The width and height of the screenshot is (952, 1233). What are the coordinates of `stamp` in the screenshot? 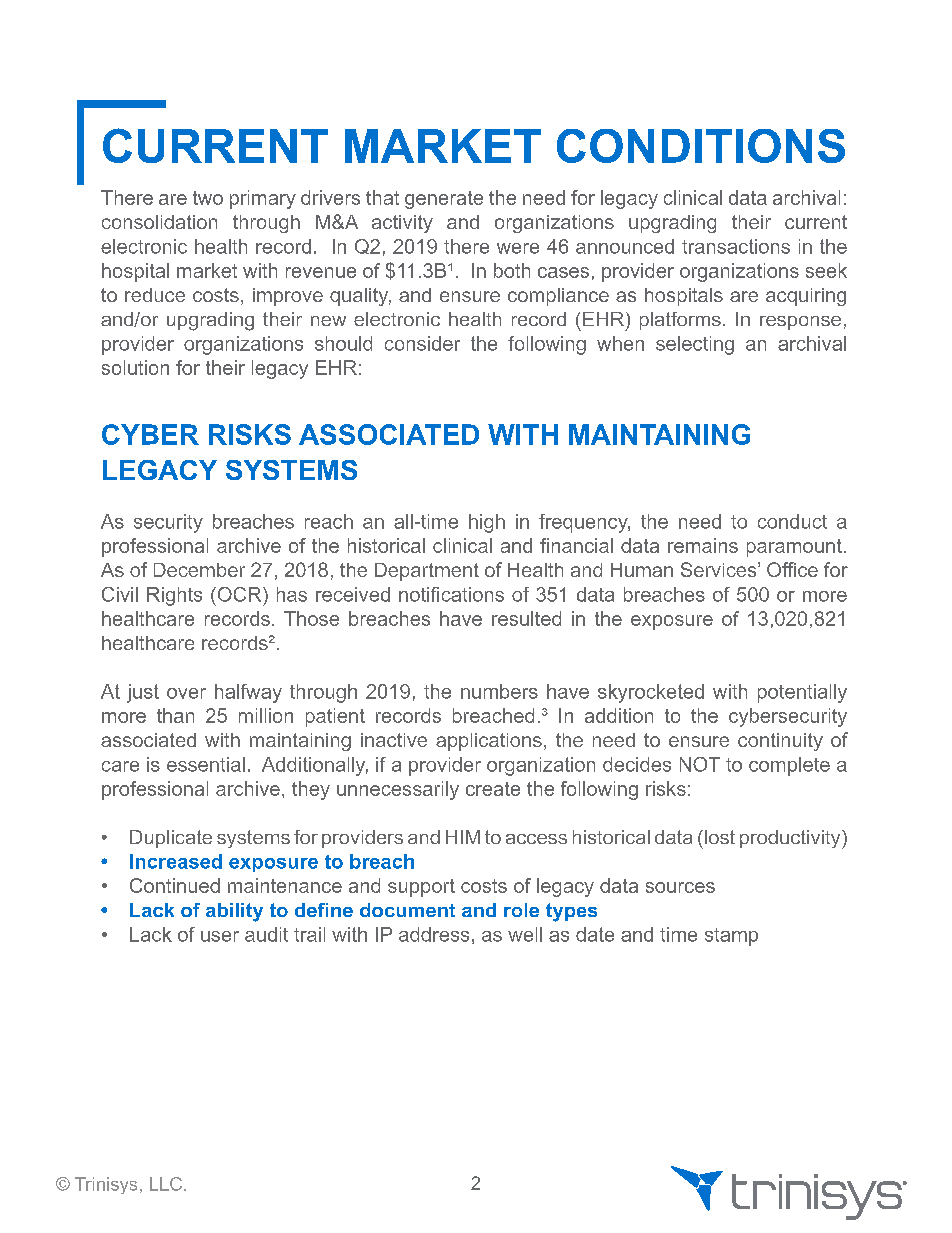 It's located at (731, 937).
